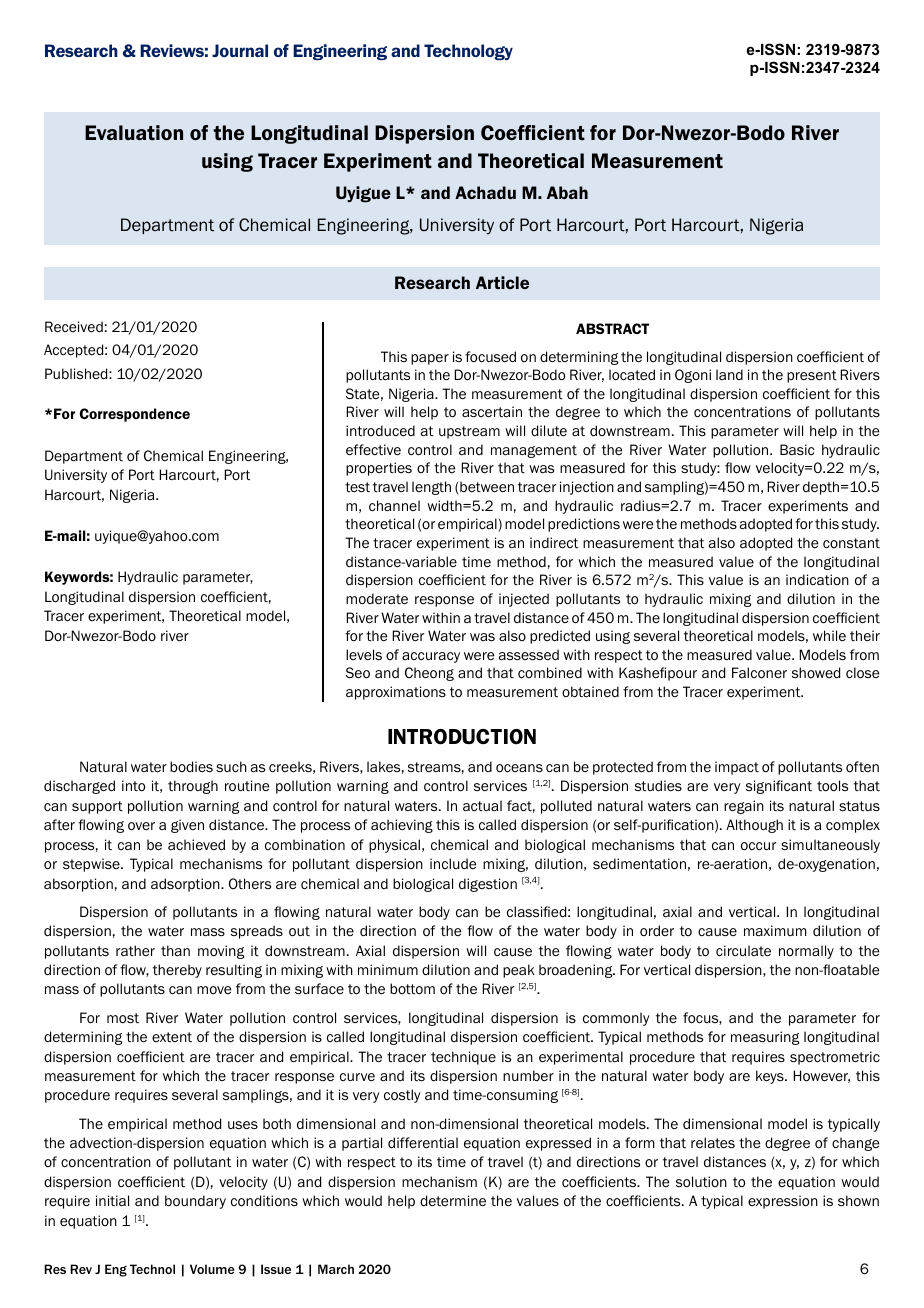  Describe the element at coordinates (775, 930) in the screenshot. I see `maximum` at that location.
